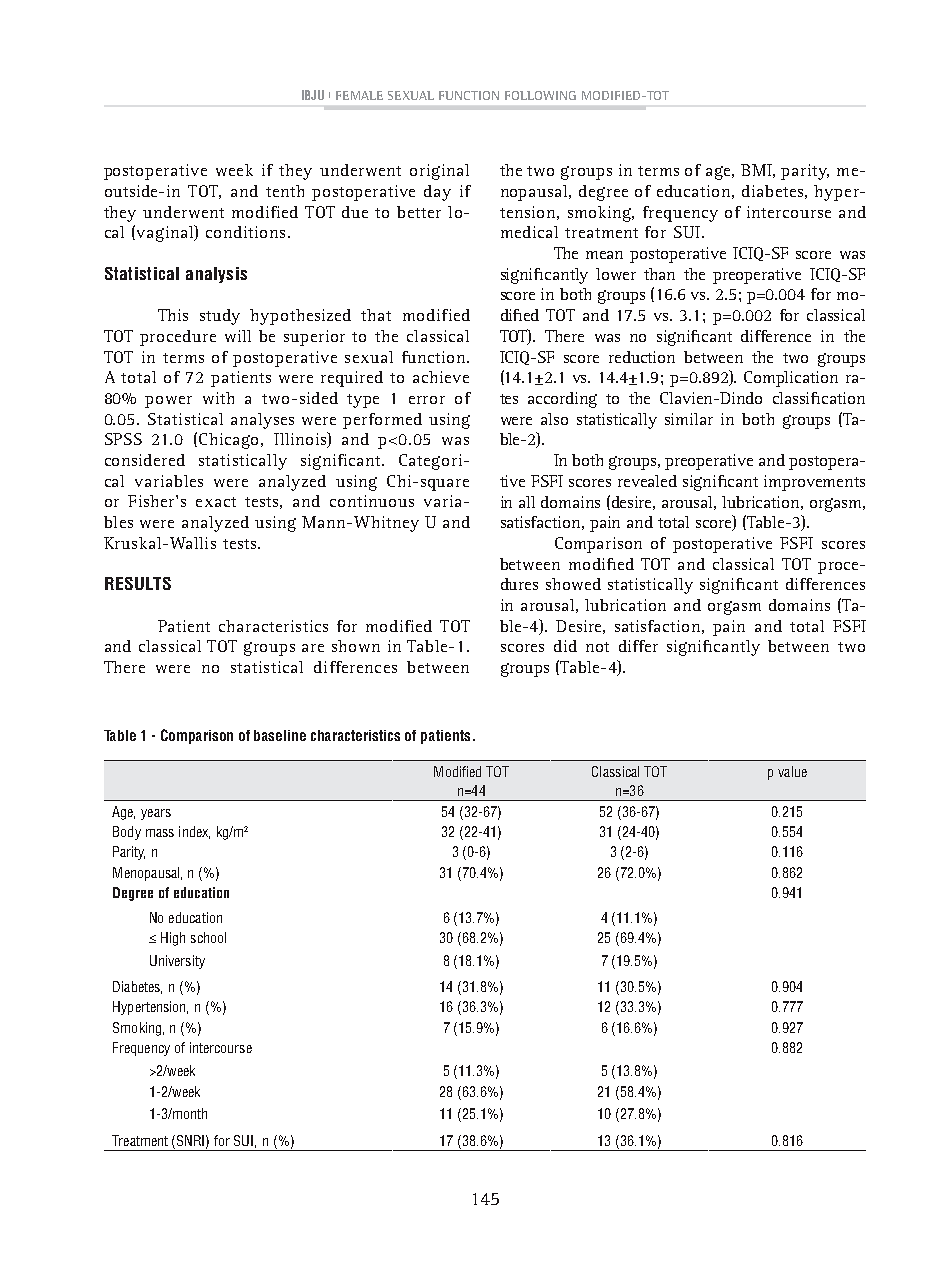 This image has height=1273, width=952. What do you see at coordinates (285, 191) in the image?
I see `tenth` at bounding box center [285, 191].
